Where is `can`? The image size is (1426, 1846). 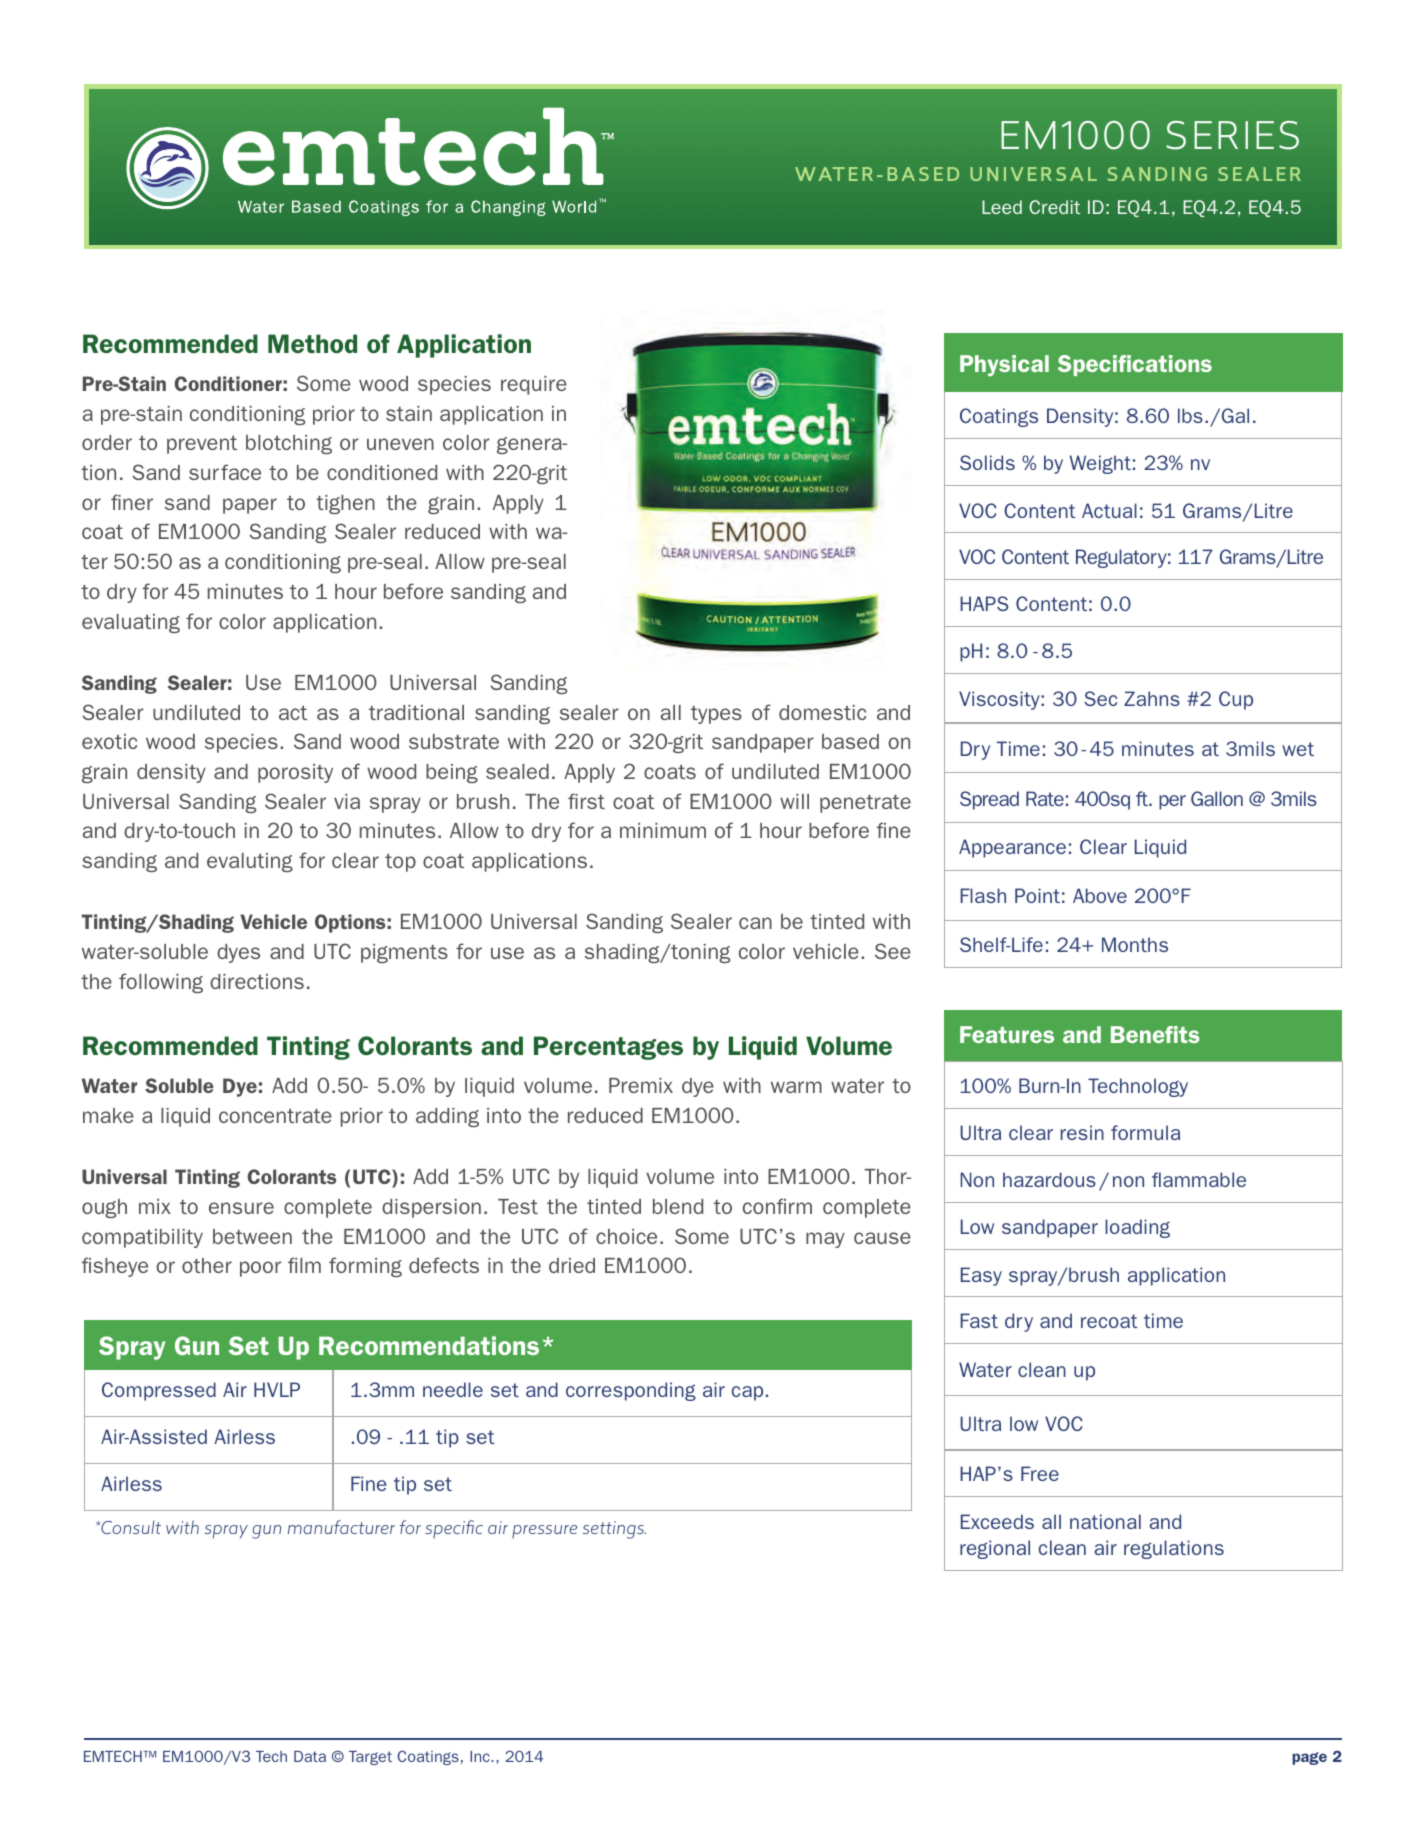 can is located at coordinates (755, 923).
